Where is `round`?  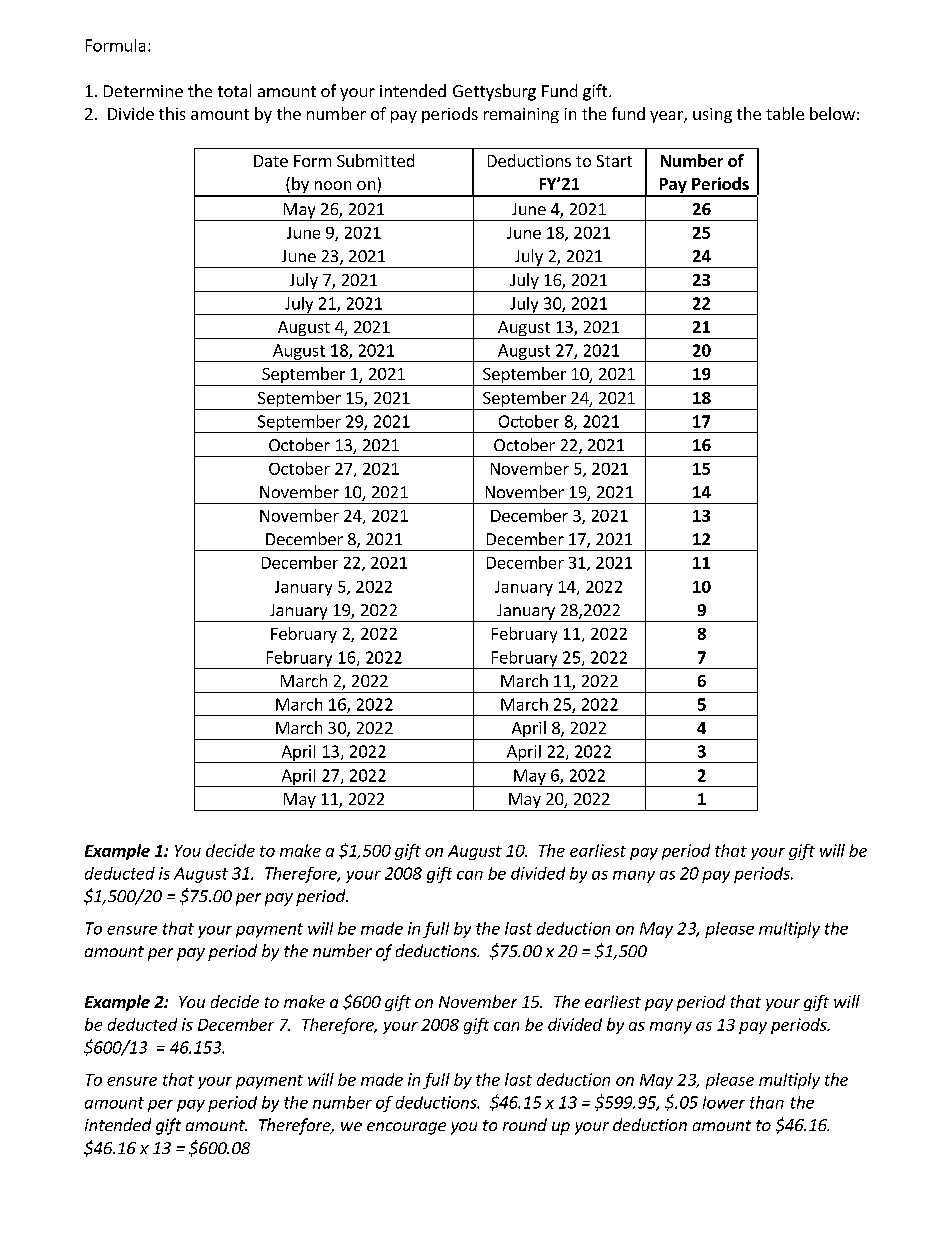
round is located at coordinates (525, 1124).
